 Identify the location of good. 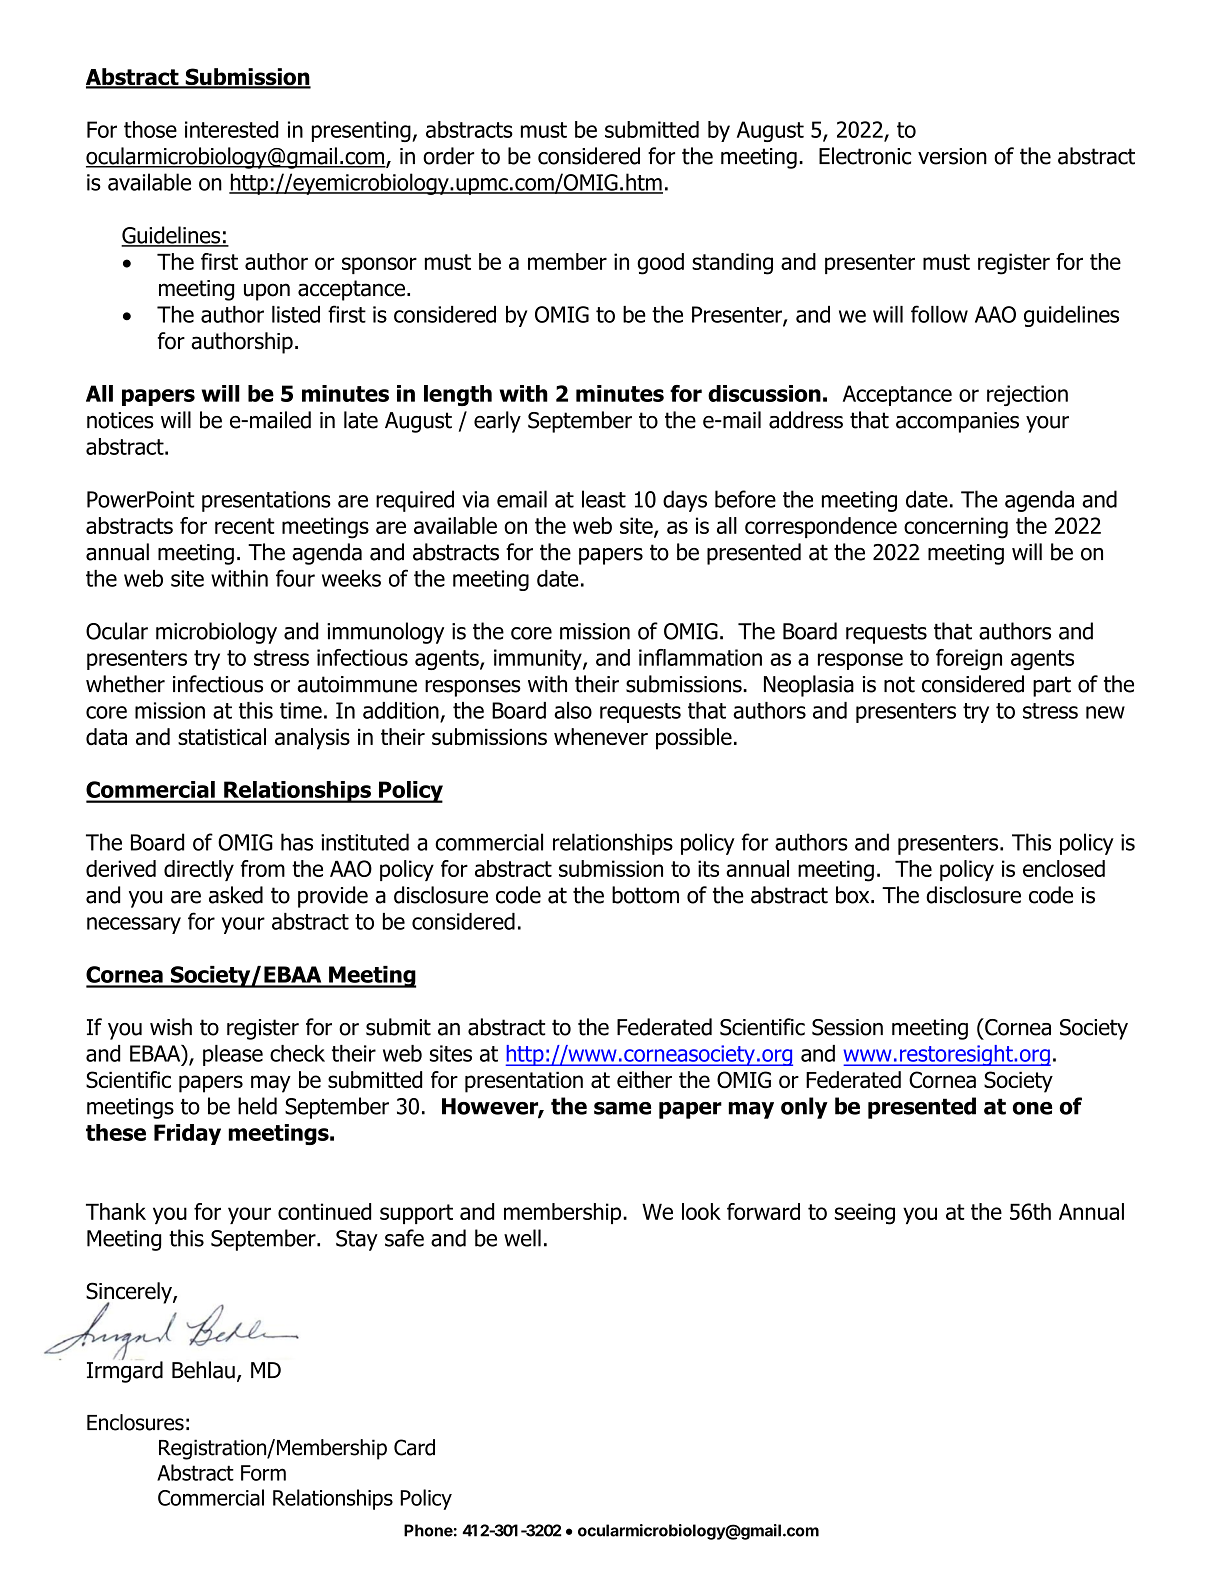
(660, 264).
